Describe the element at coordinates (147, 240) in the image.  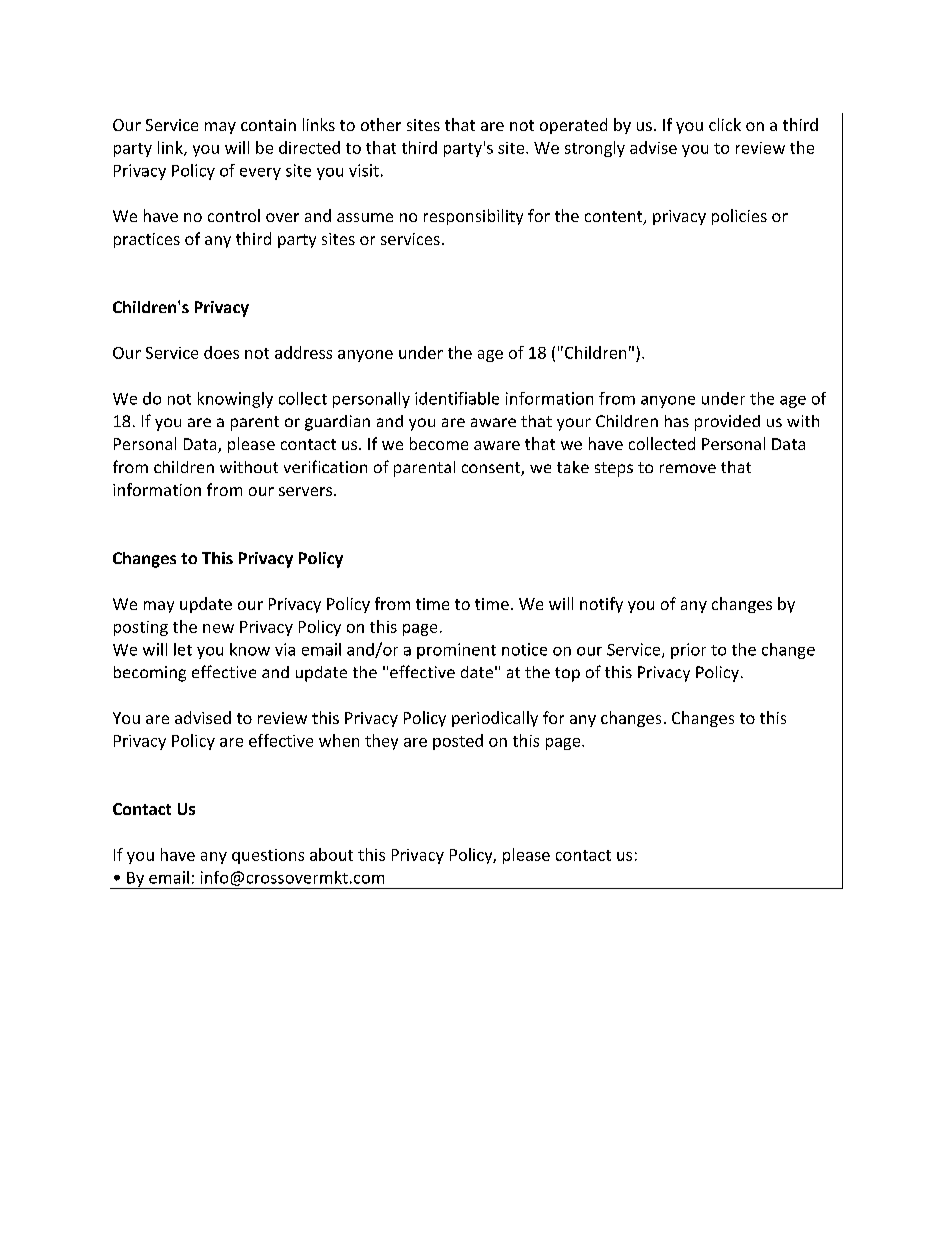
I see `practices` at that location.
